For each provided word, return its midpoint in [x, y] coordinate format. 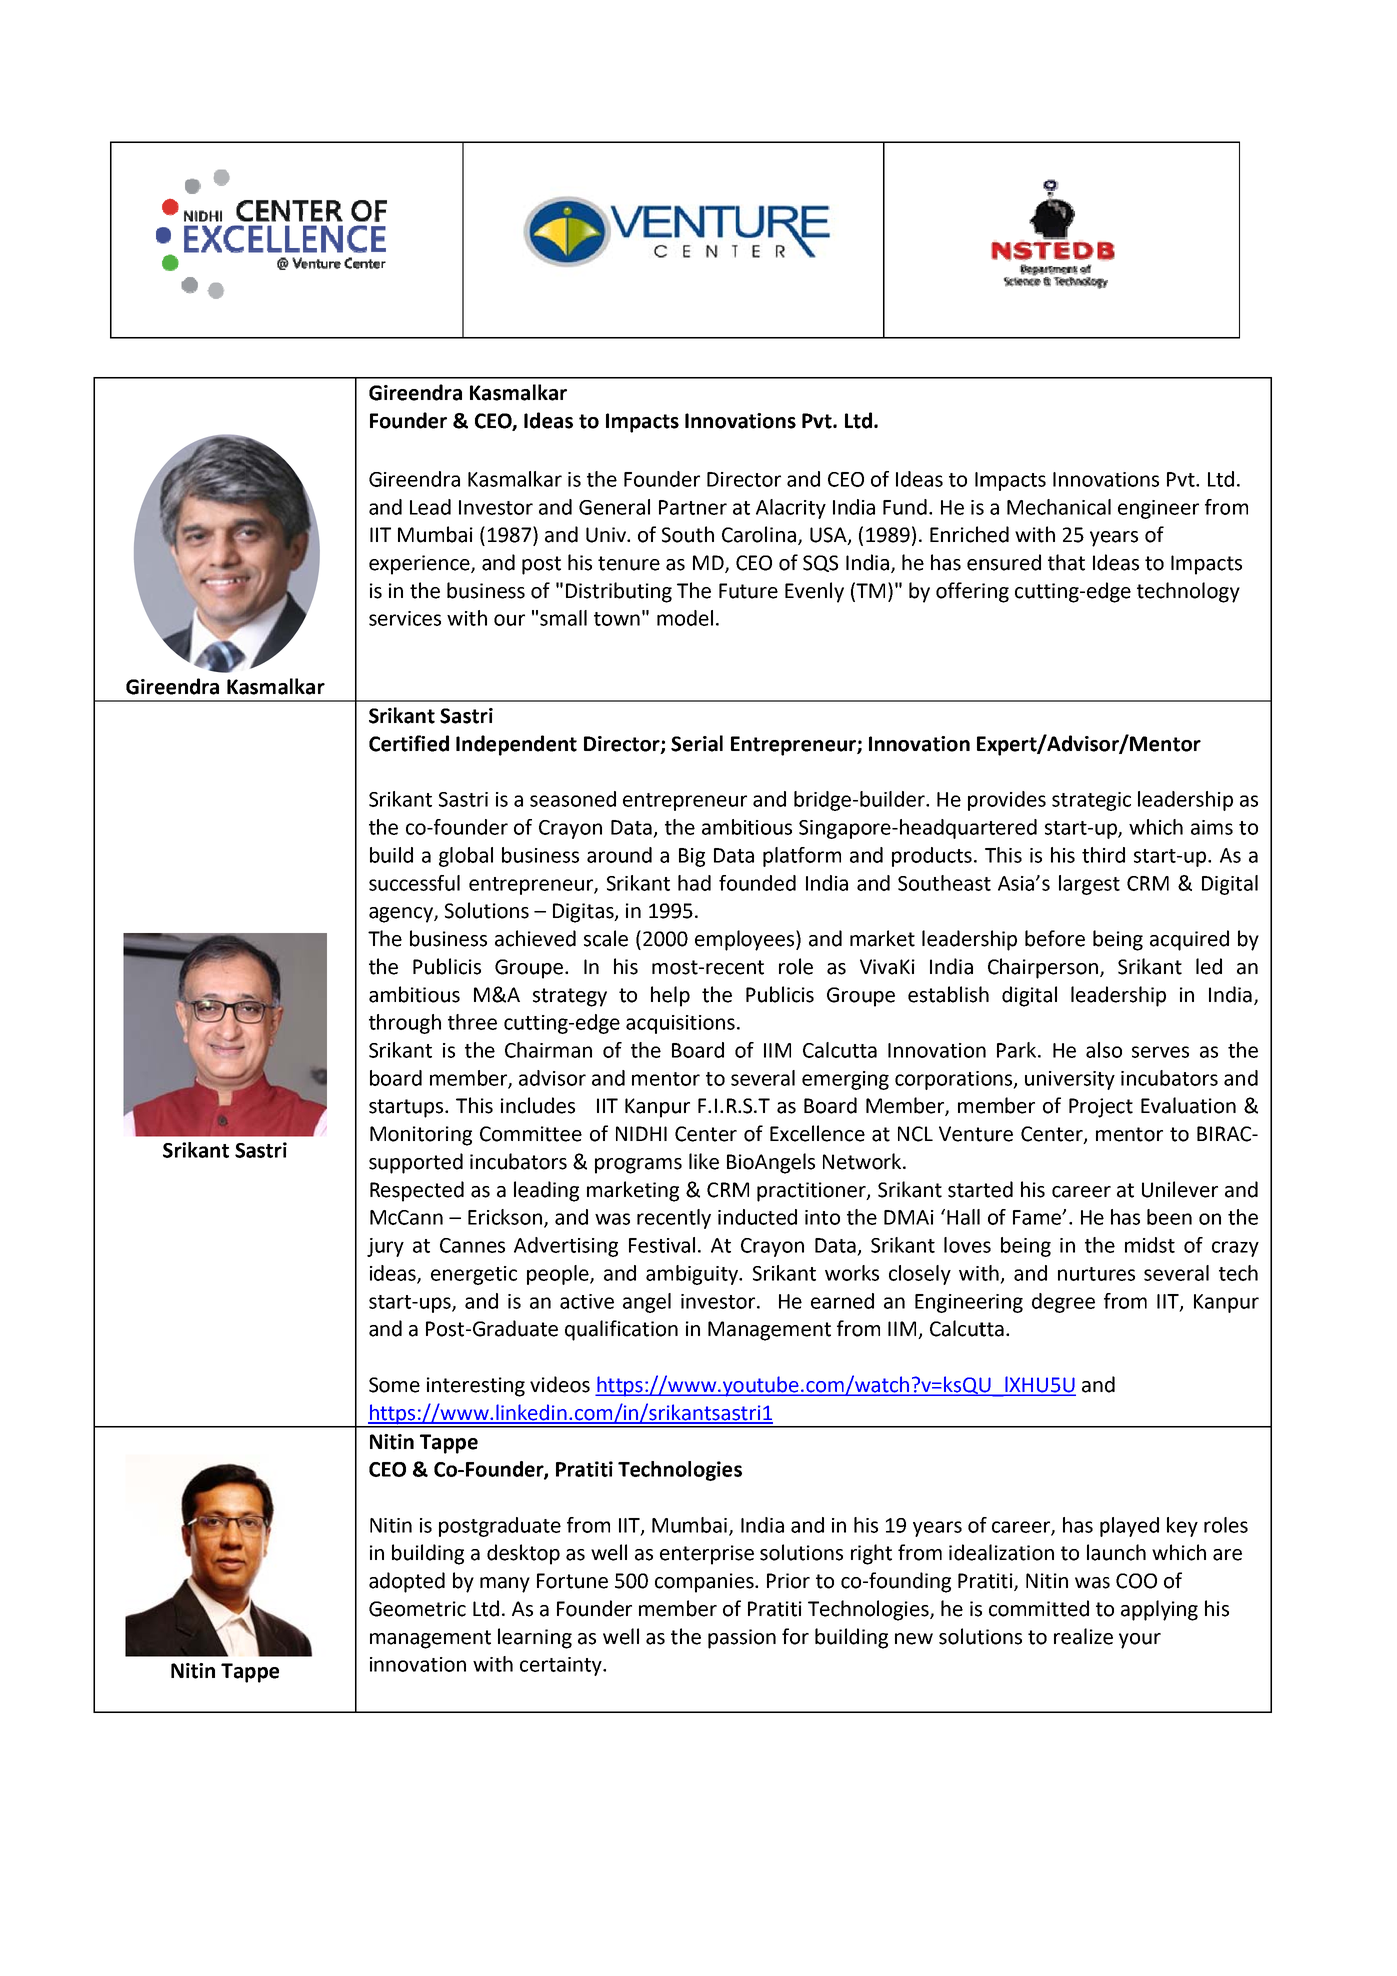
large [1081, 885]
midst [1150, 1245]
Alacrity [791, 509]
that [1066, 562]
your [1140, 1641]
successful [414, 883]
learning [535, 1638]
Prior [788, 1581]
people [559, 1275]
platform [802, 857]
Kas [483, 479]
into [822, 1217]
